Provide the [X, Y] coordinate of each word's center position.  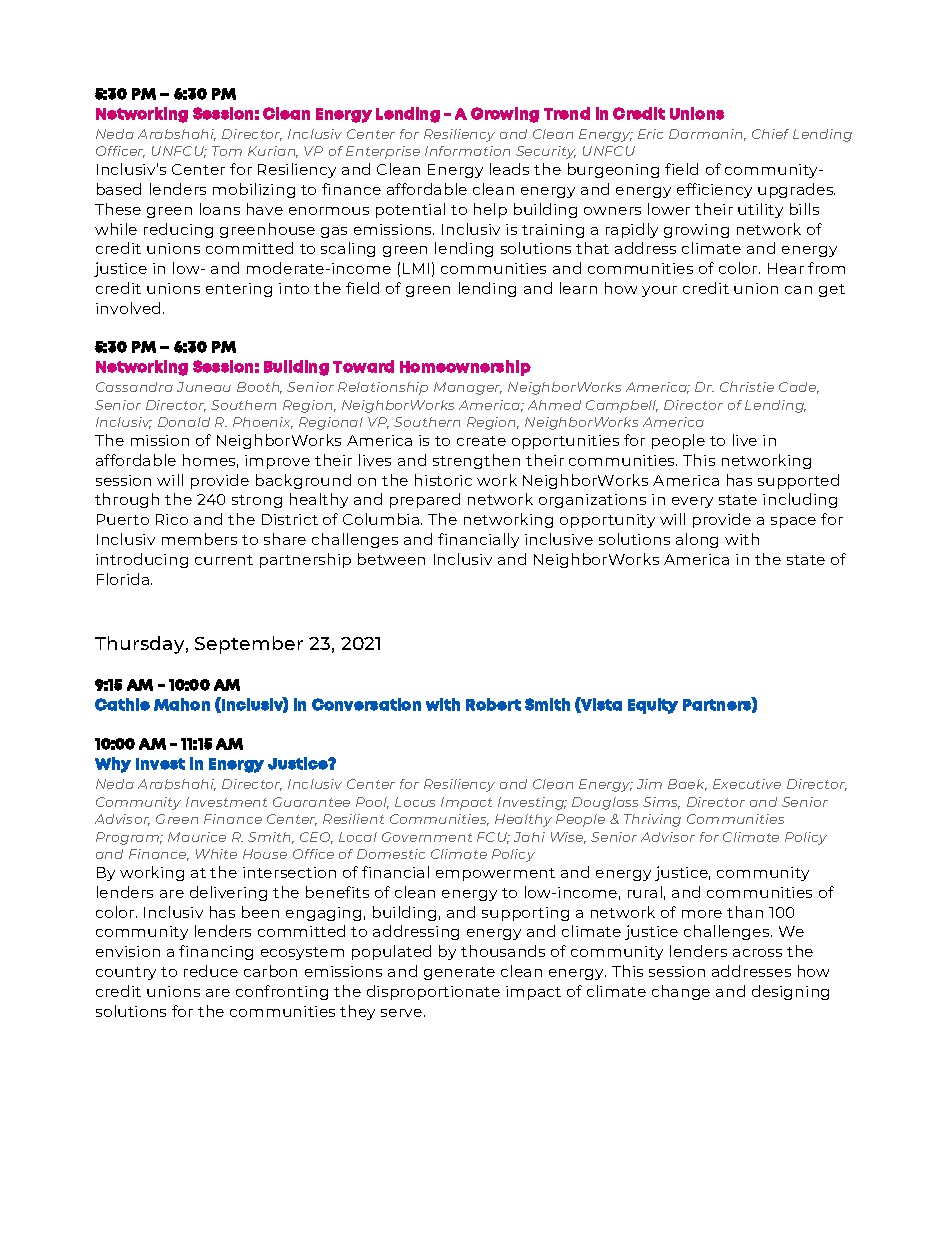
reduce [211, 971]
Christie [747, 387]
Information [467, 151]
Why [113, 765]
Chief [770, 134]
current [224, 560]
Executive [747, 784]
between [391, 559]
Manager [468, 388]
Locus [415, 802]
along [697, 540]
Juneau [204, 387]
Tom [227, 151]
